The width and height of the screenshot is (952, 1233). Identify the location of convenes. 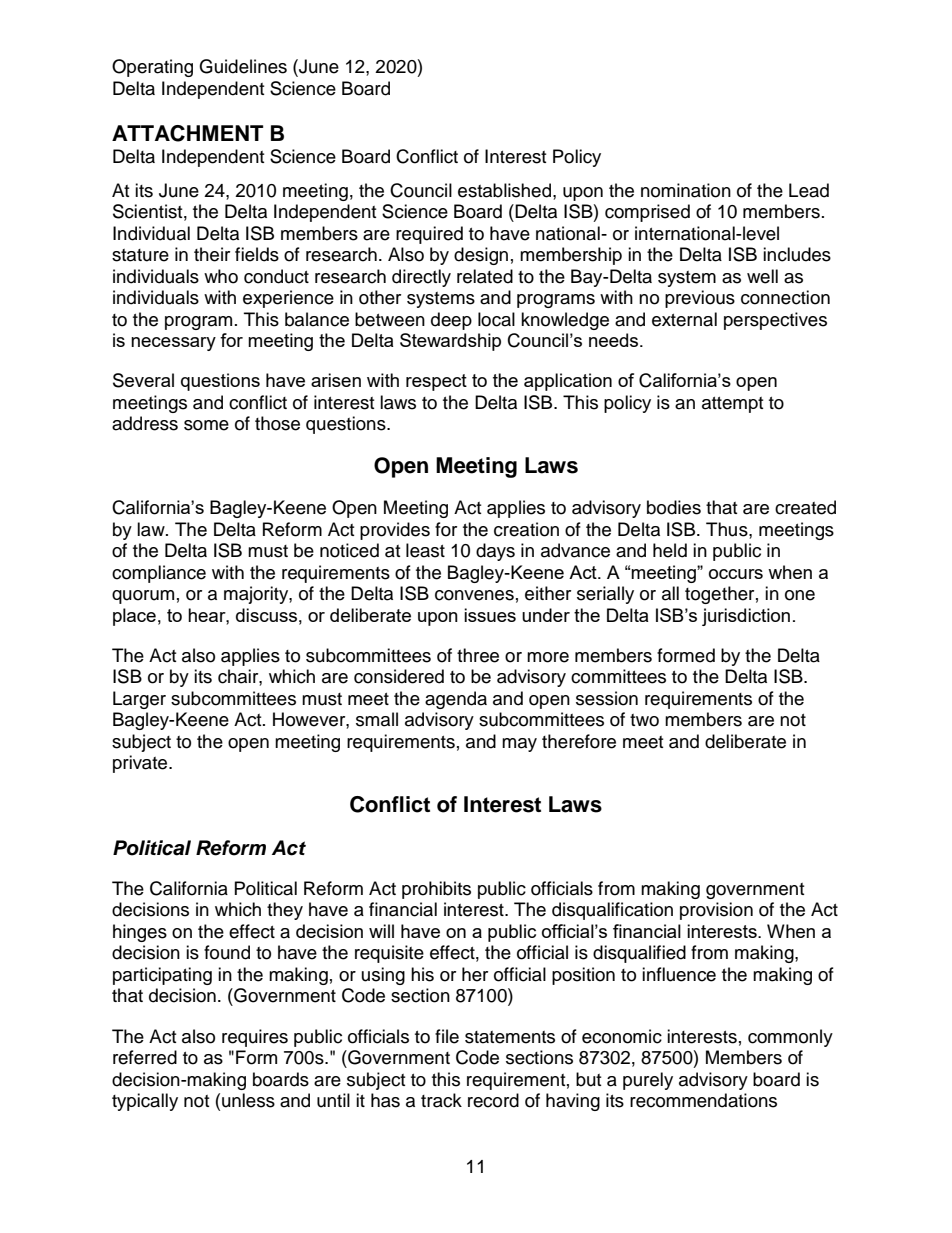
(474, 595).
